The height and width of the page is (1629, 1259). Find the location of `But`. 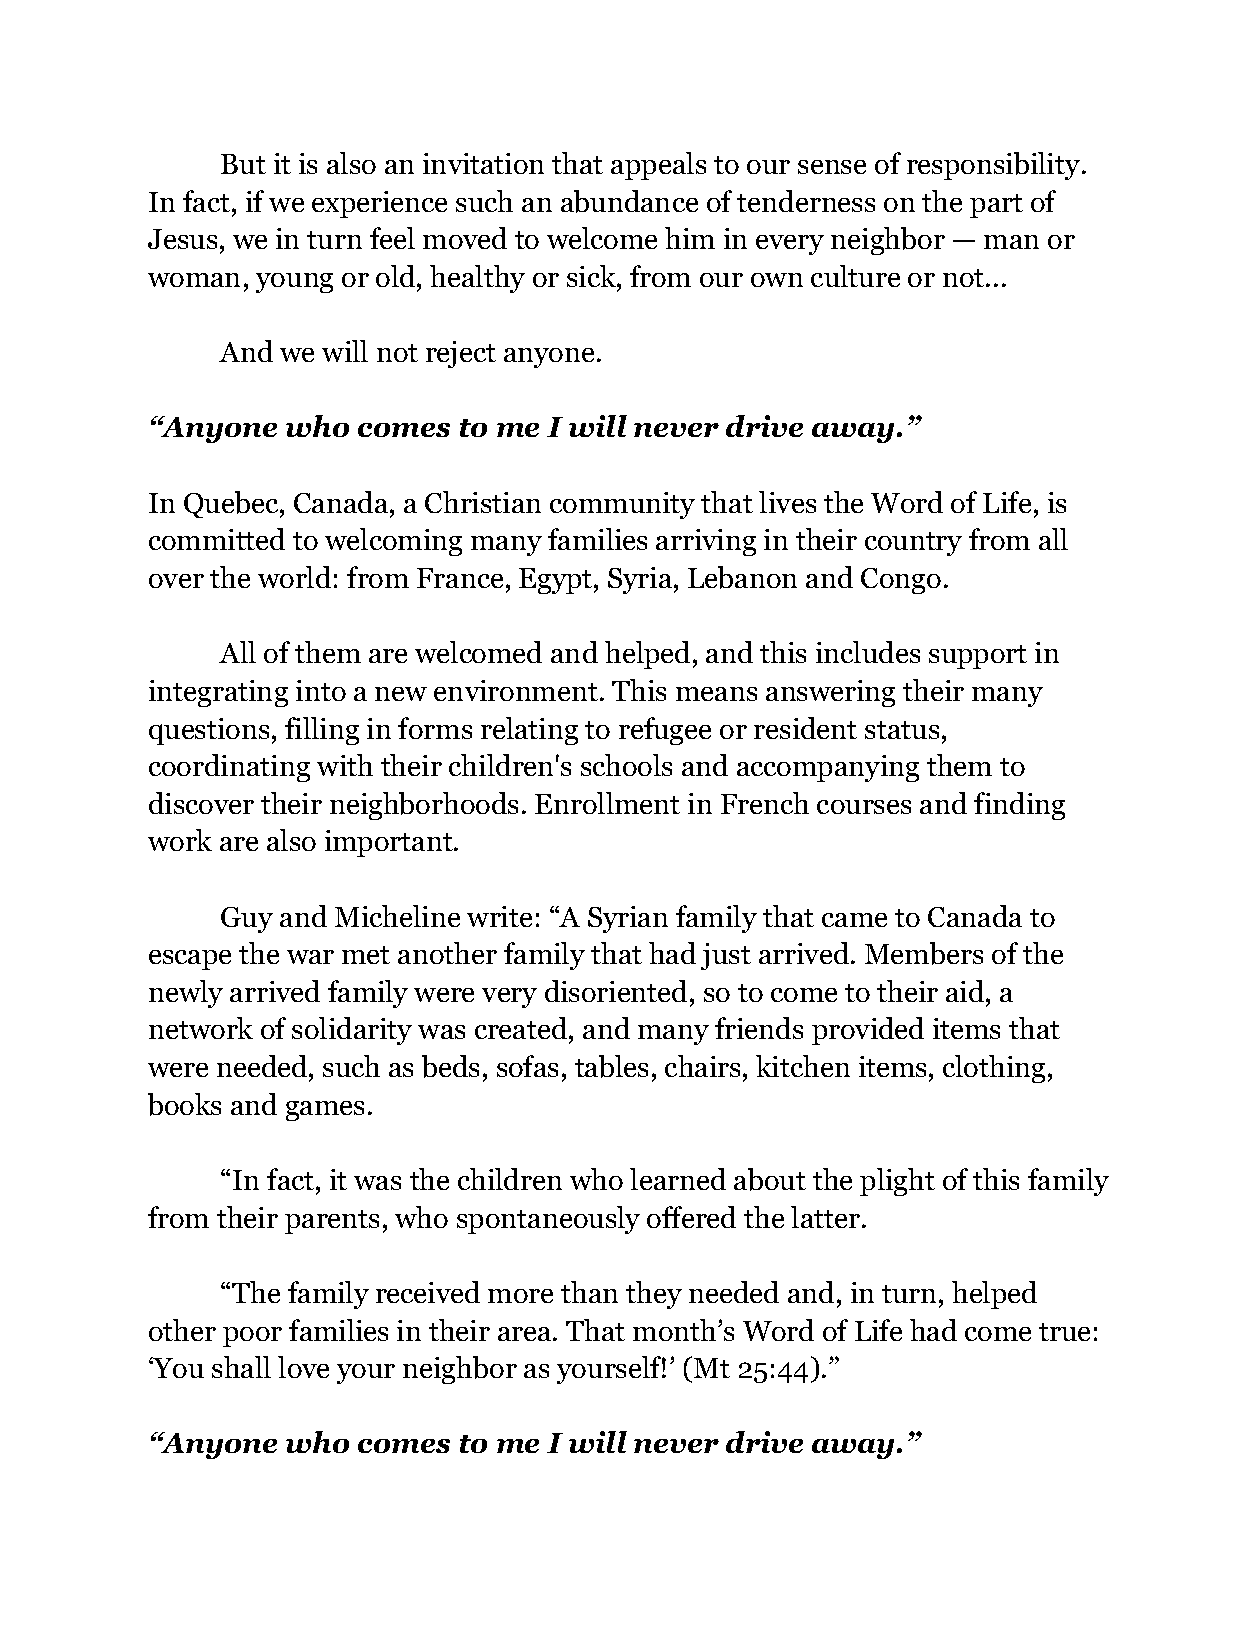

But is located at coordinates (243, 164).
